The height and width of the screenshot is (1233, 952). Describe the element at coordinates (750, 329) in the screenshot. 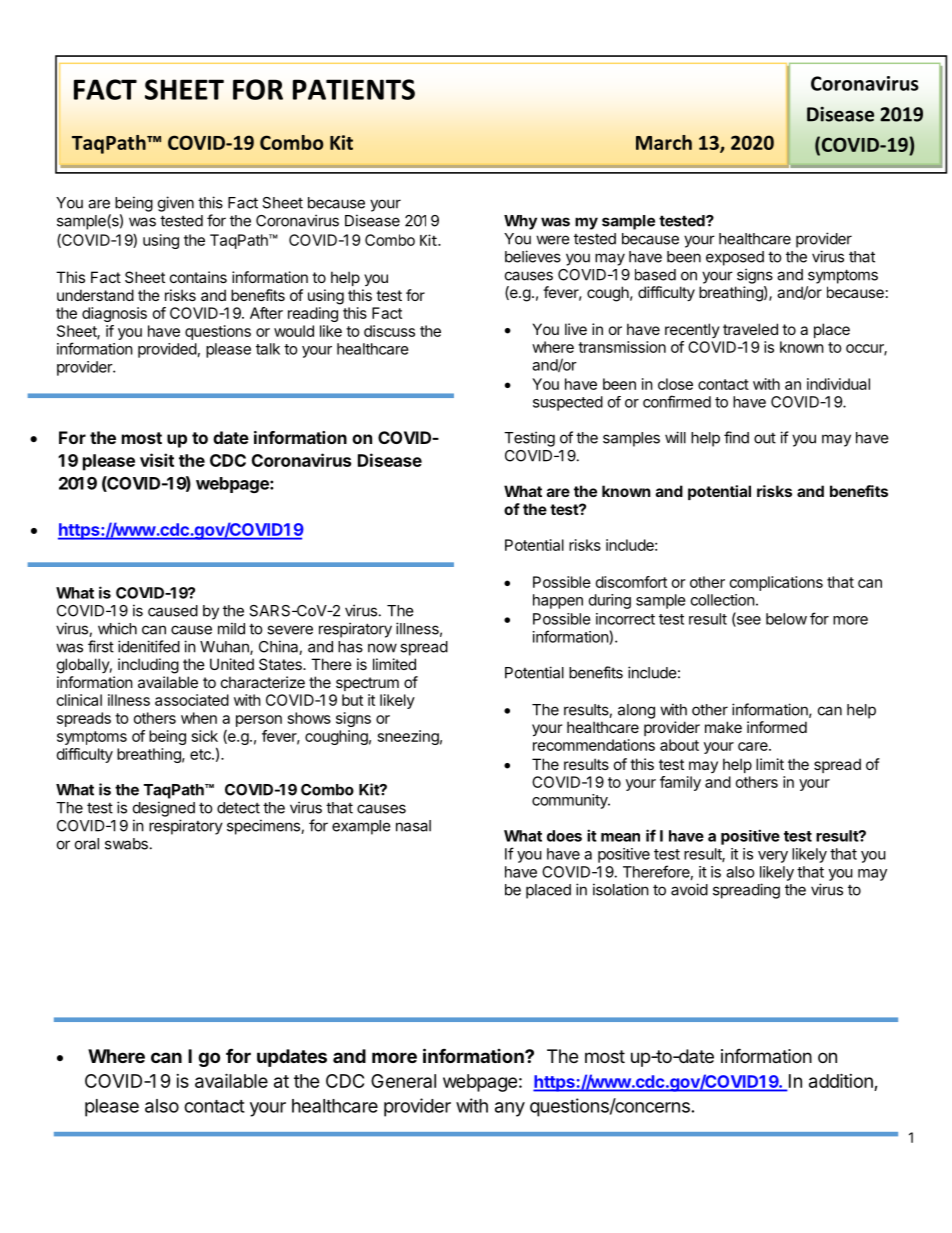

I see `traveled` at that location.
